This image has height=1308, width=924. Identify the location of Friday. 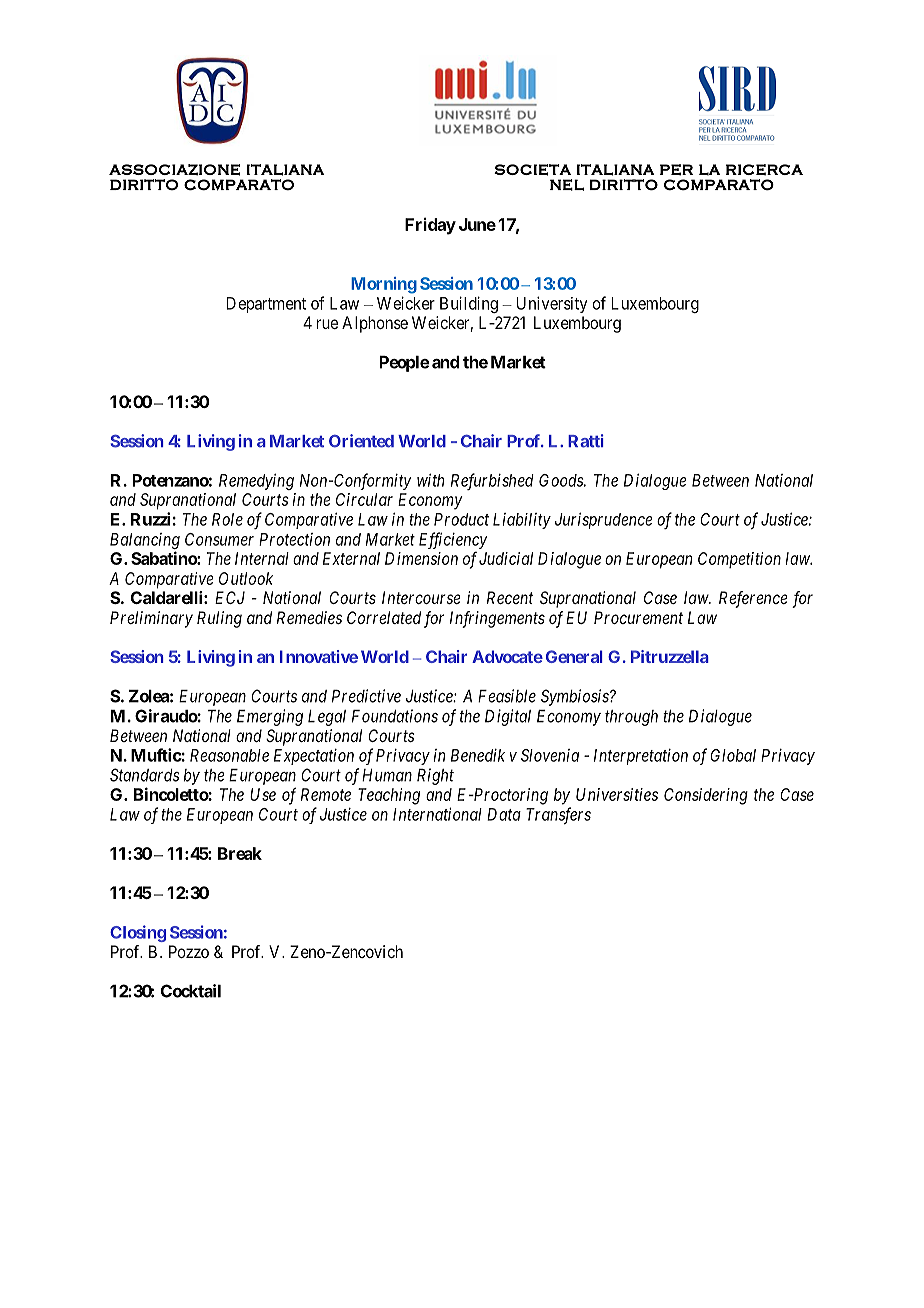
(430, 226).
